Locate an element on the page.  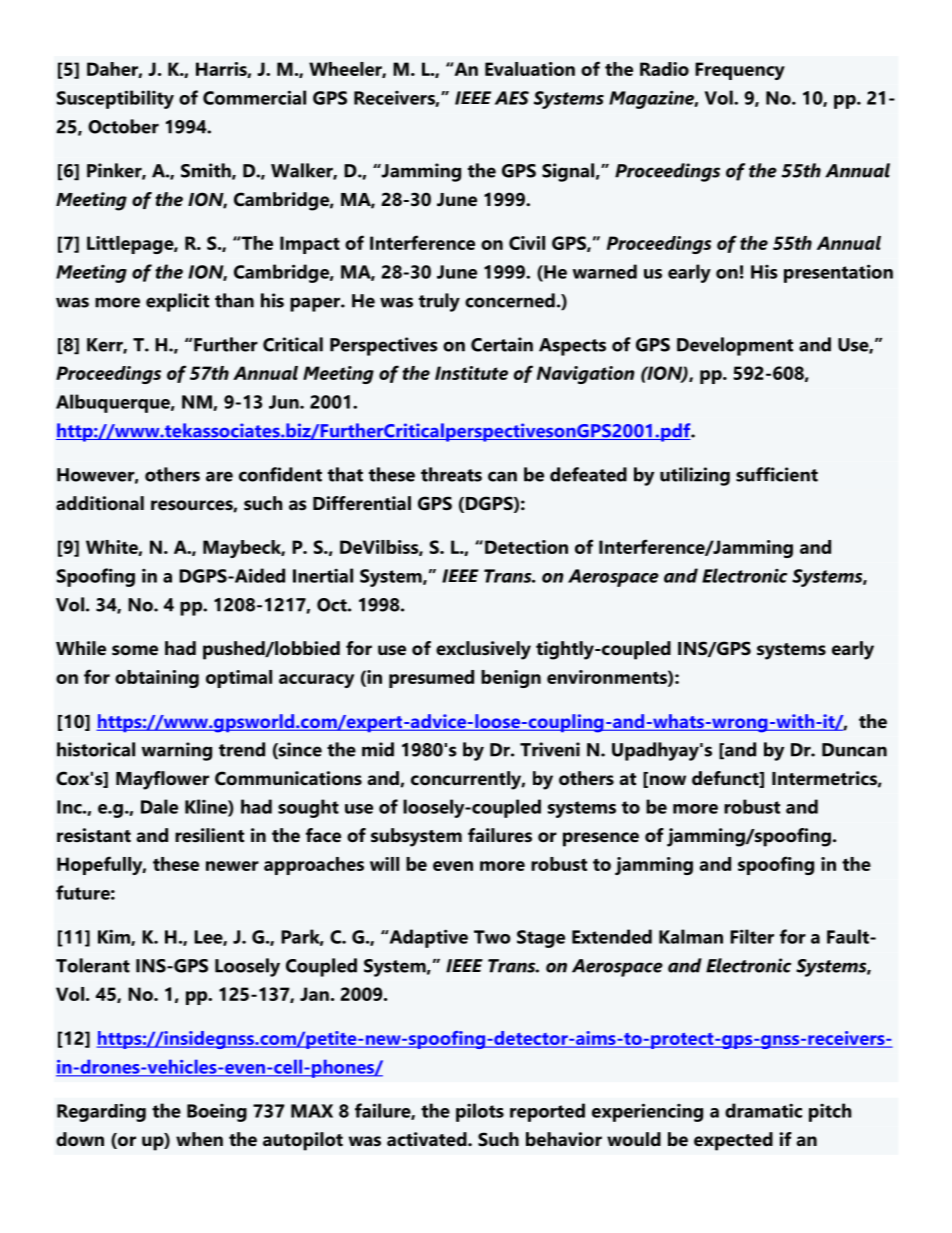
Frequency is located at coordinates (740, 71).
